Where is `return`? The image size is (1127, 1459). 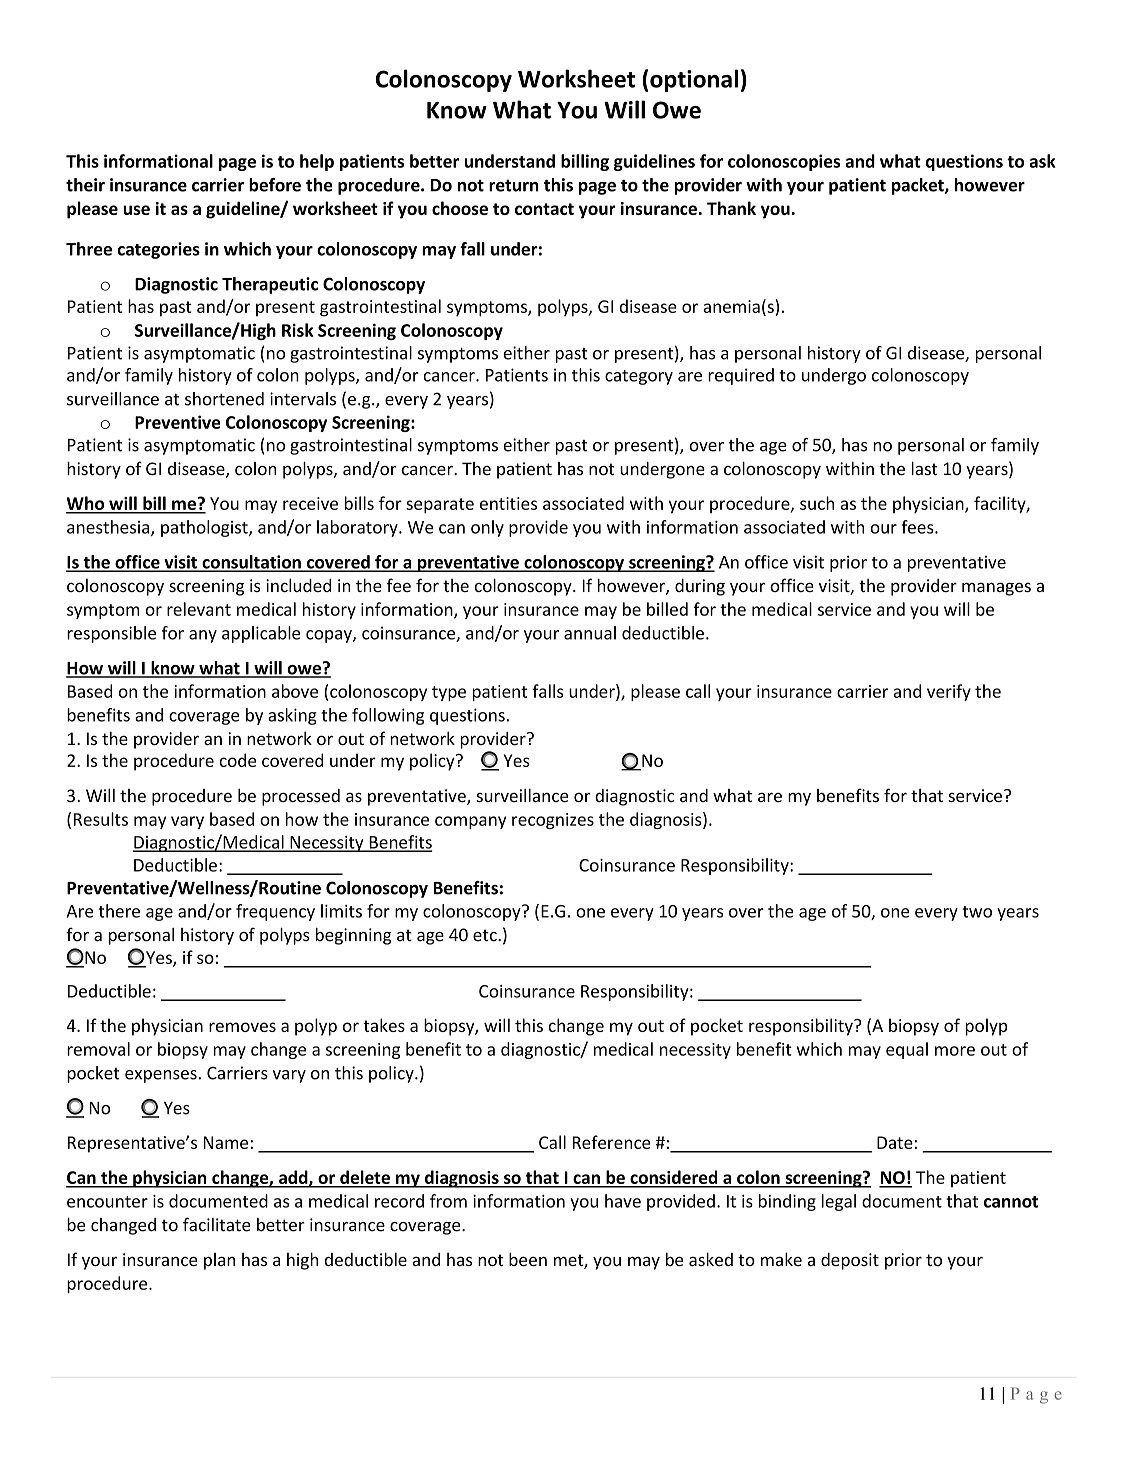
return is located at coordinates (514, 186).
